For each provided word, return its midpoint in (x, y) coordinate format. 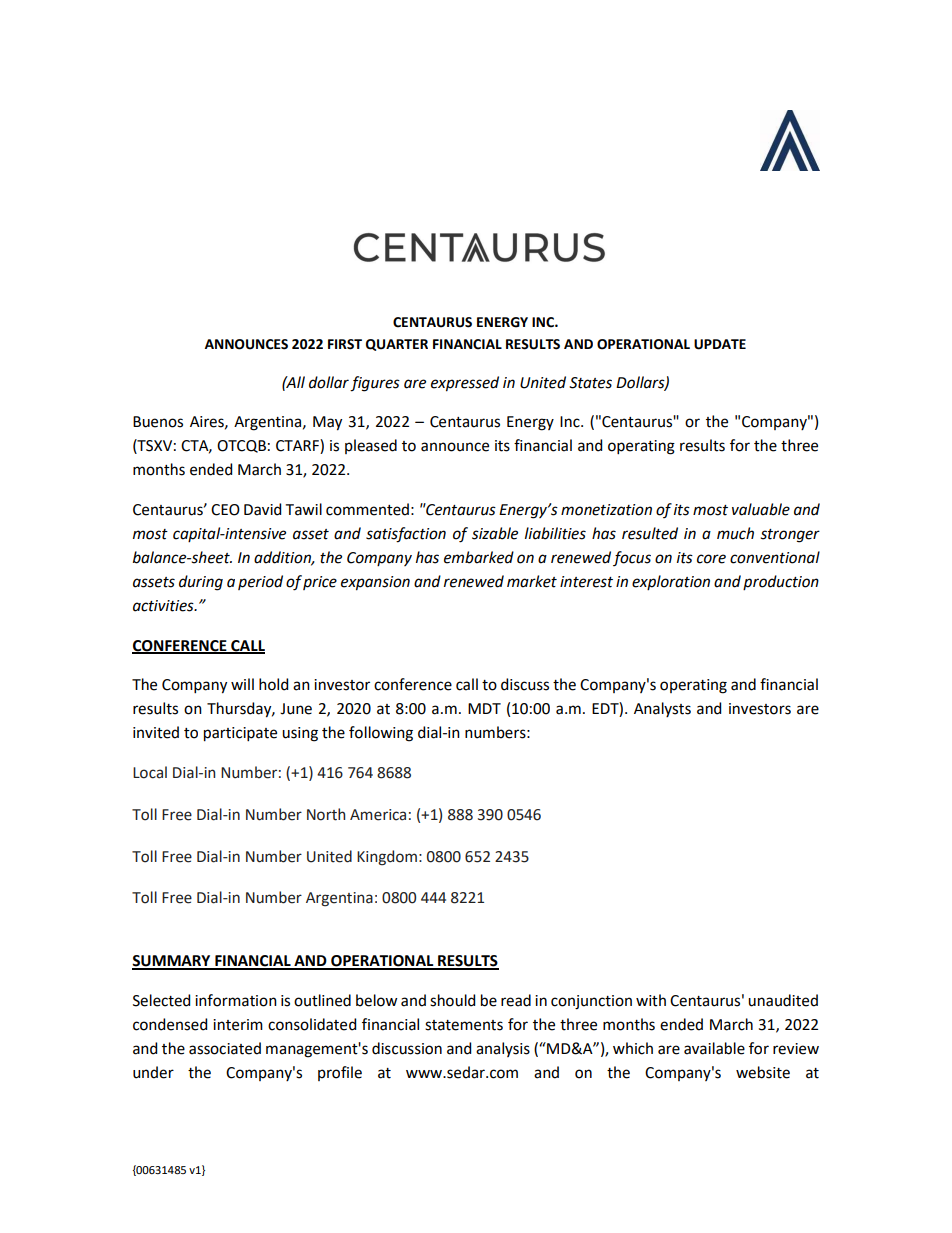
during (201, 583)
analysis (503, 1049)
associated (225, 1048)
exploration (671, 582)
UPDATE (720, 344)
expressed (465, 384)
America (378, 815)
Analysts (662, 709)
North (326, 814)
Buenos (158, 422)
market (532, 581)
